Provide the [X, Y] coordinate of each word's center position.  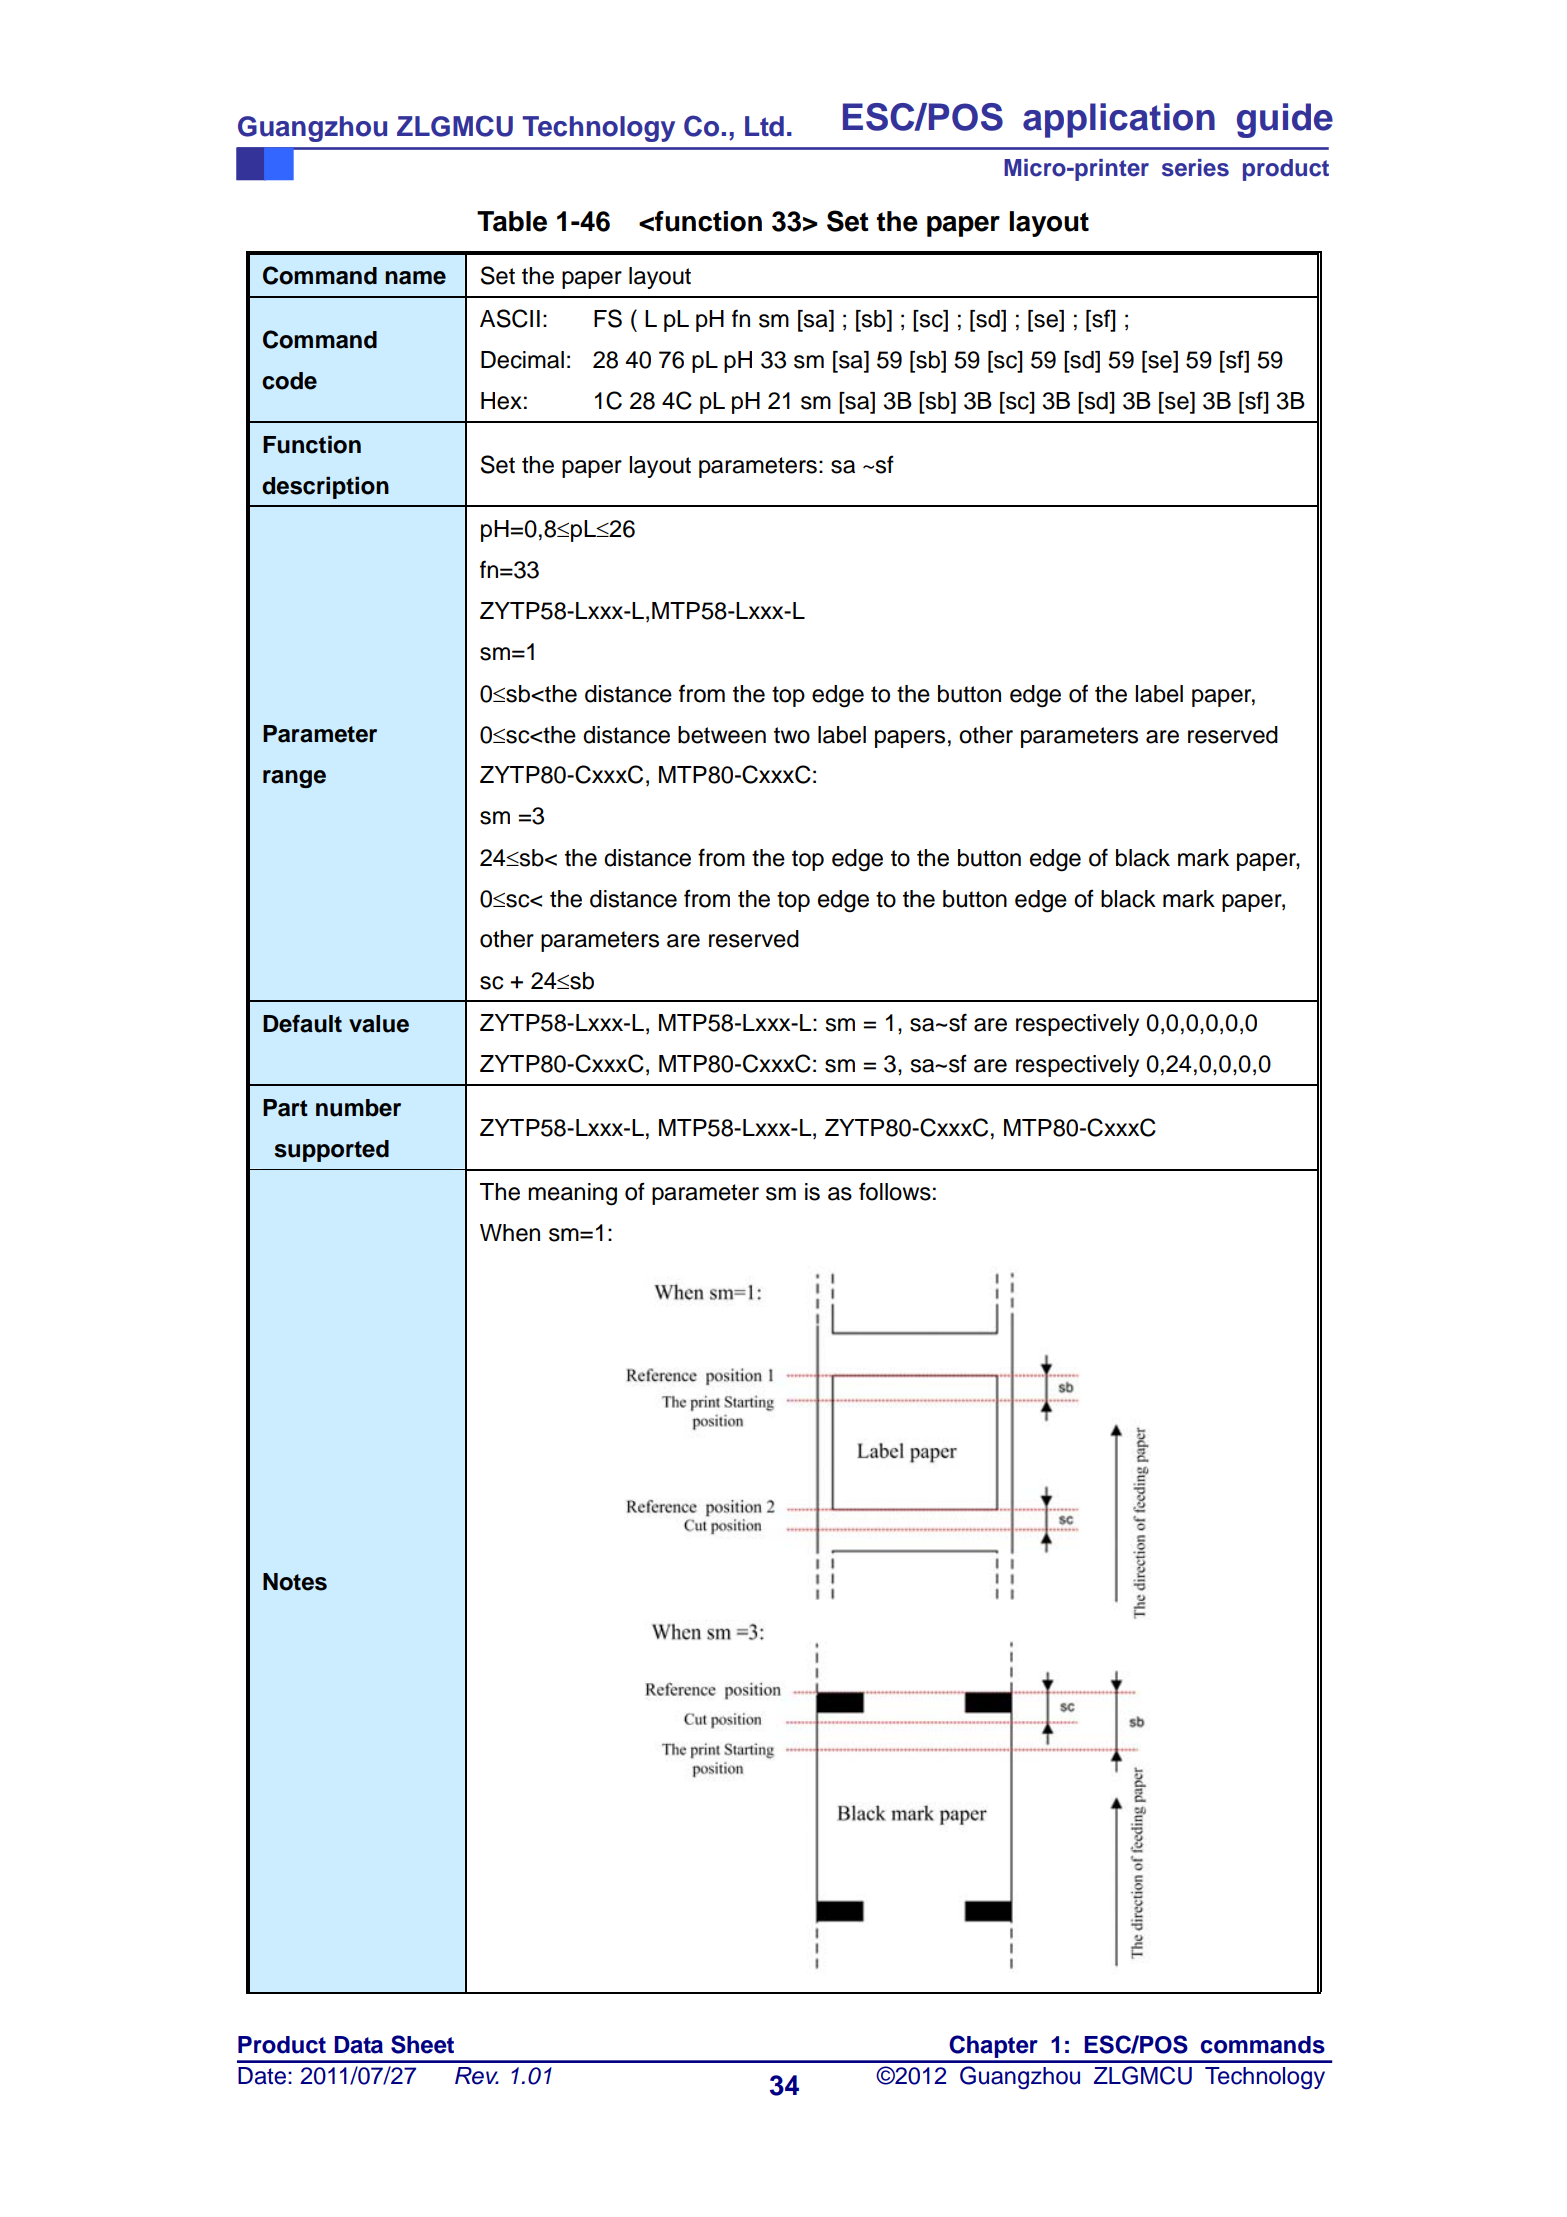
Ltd [764, 126]
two [792, 735]
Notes [295, 1582]
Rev [477, 2076]
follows [895, 1191]
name [415, 278]
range [294, 779]
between [722, 735]
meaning [572, 1194]
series [1195, 168]
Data [359, 2045]
